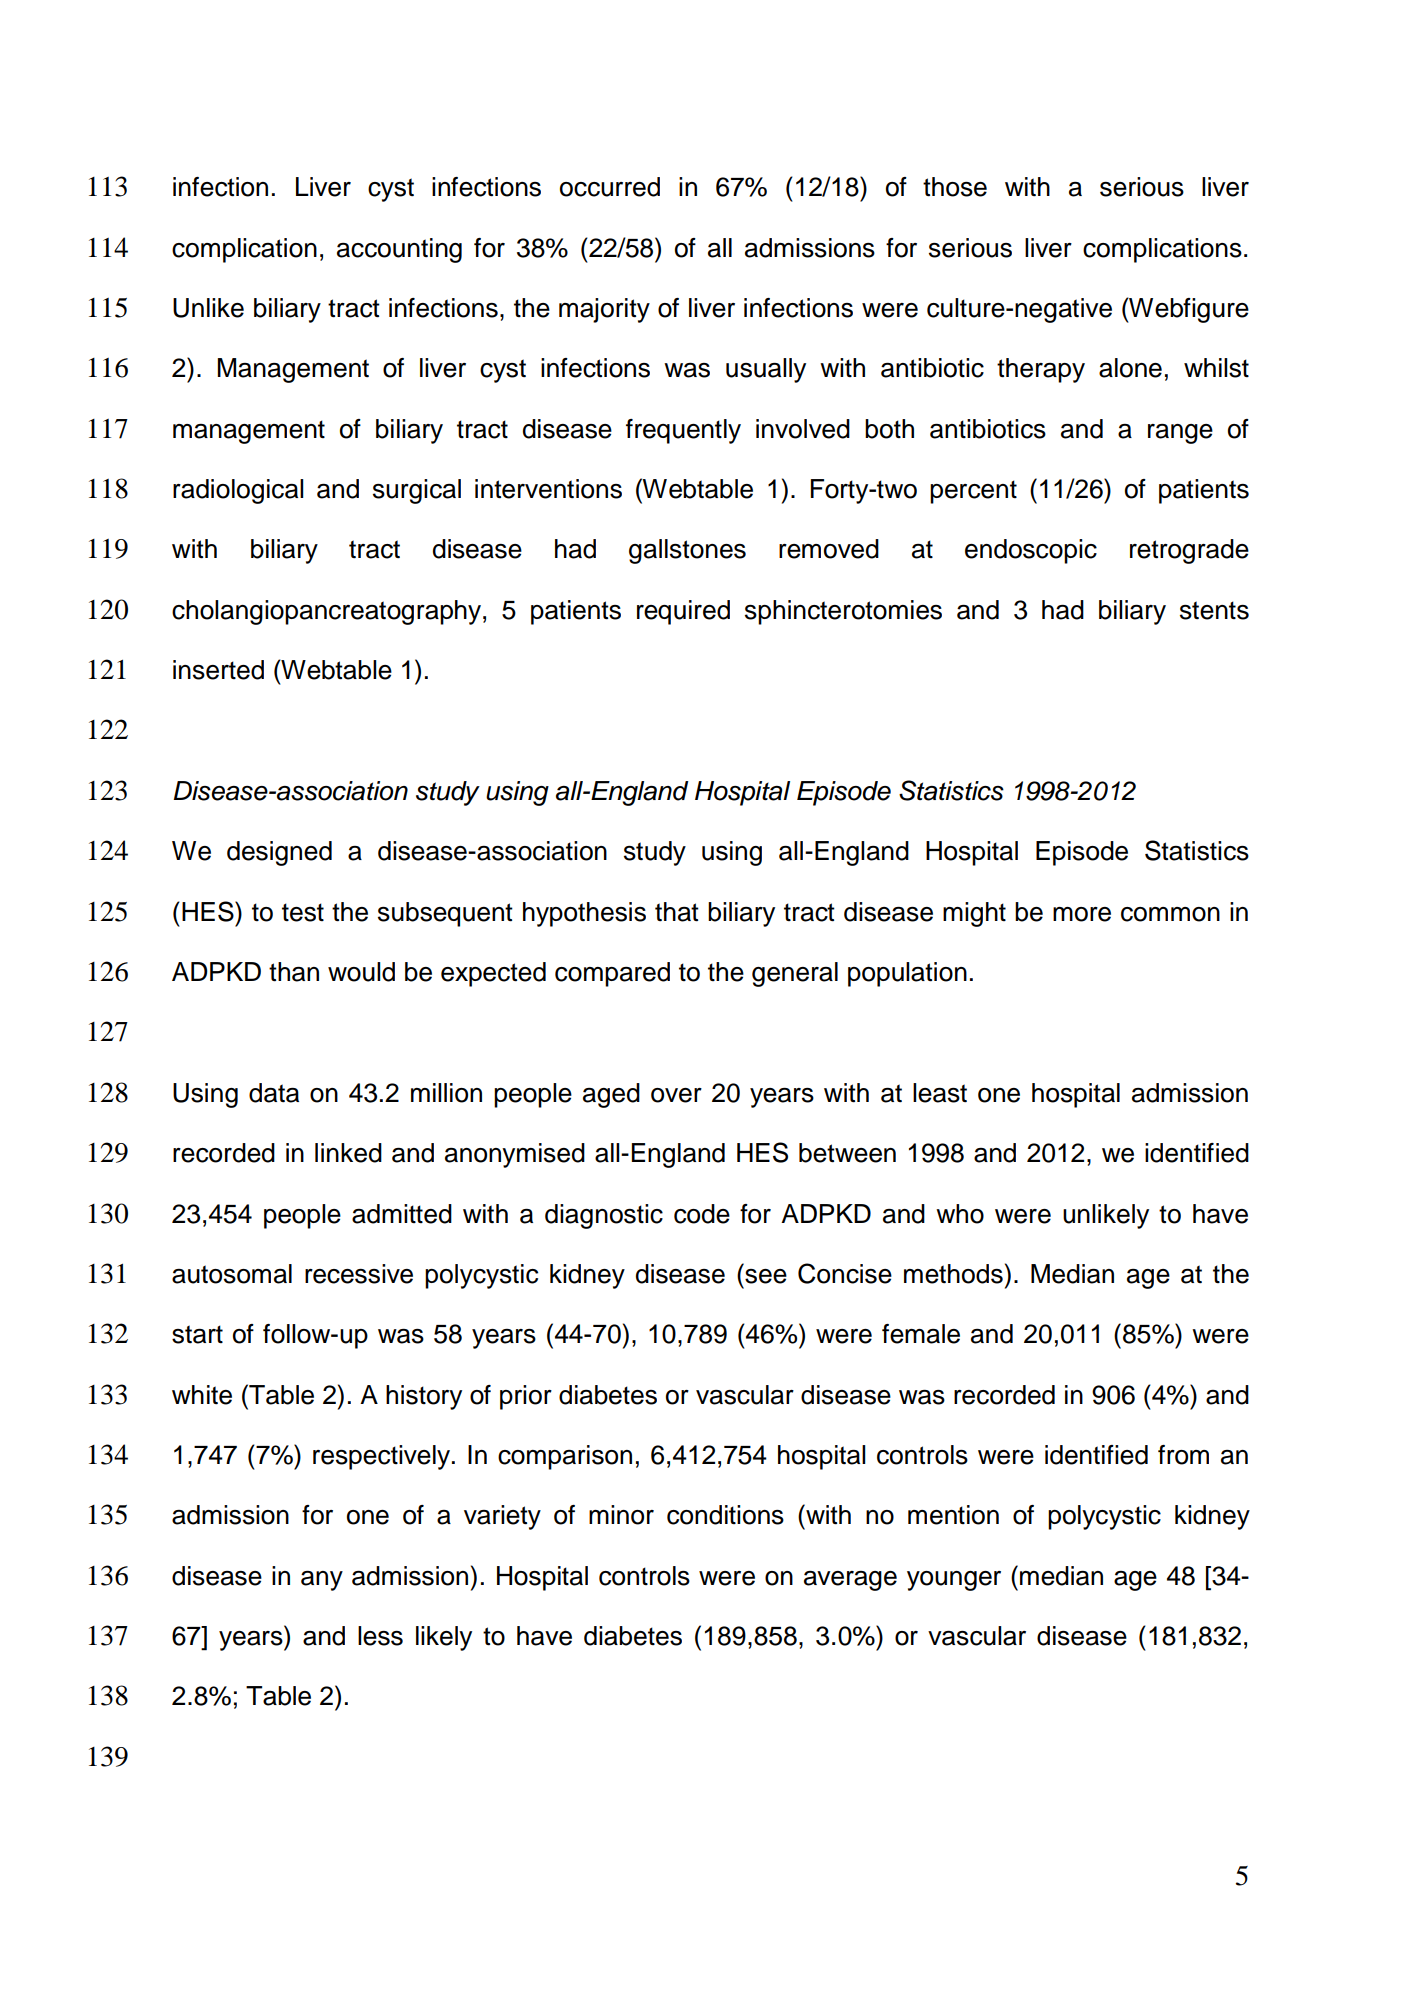 The width and height of the page is (1421, 2009). Describe the element at coordinates (610, 187) in the page. I see `occurred` at that location.
